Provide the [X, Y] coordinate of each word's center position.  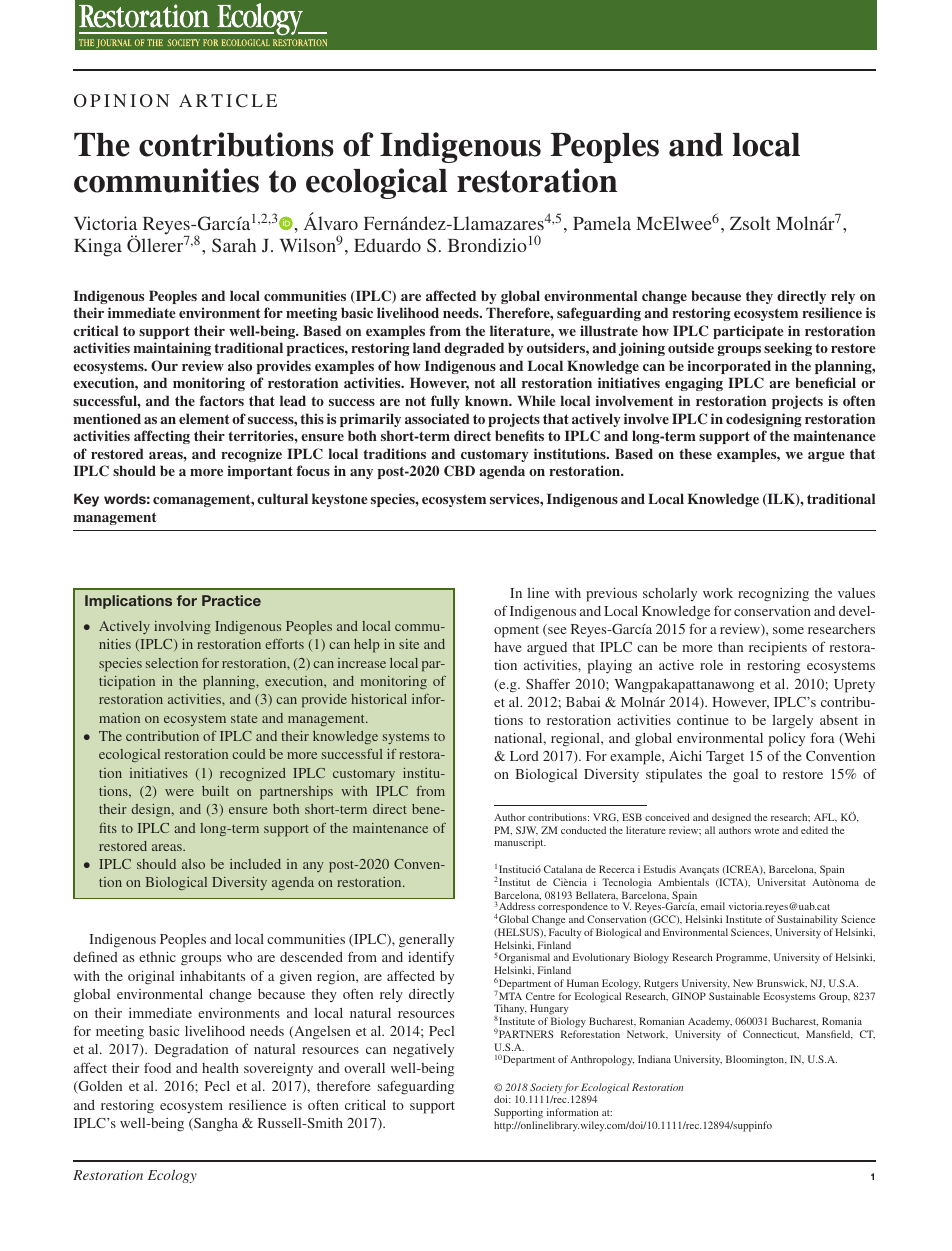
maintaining [172, 349]
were [179, 792]
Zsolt [750, 223]
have [508, 647]
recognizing [773, 595]
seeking [788, 349]
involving [182, 627]
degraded [474, 349]
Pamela [602, 223]
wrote [766, 831]
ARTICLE [228, 101]
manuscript [520, 843]
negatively [423, 1050]
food [157, 1067]
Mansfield [829, 1034]
